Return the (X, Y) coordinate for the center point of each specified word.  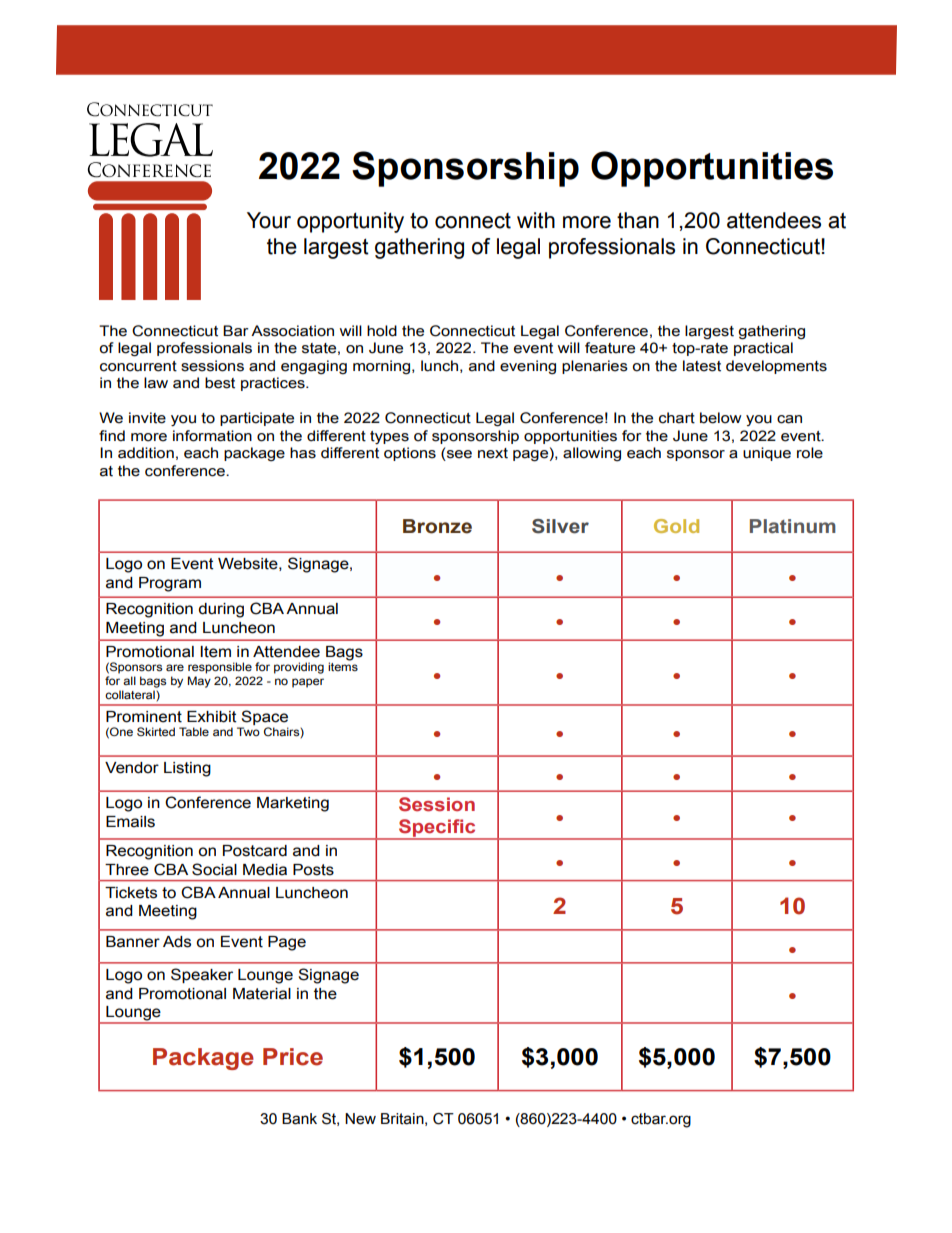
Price (293, 1057)
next (493, 453)
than (638, 220)
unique (767, 454)
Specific (437, 829)
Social (214, 869)
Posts (313, 870)
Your (269, 220)
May (199, 682)
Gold (676, 526)
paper (308, 683)
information (212, 436)
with (536, 220)
